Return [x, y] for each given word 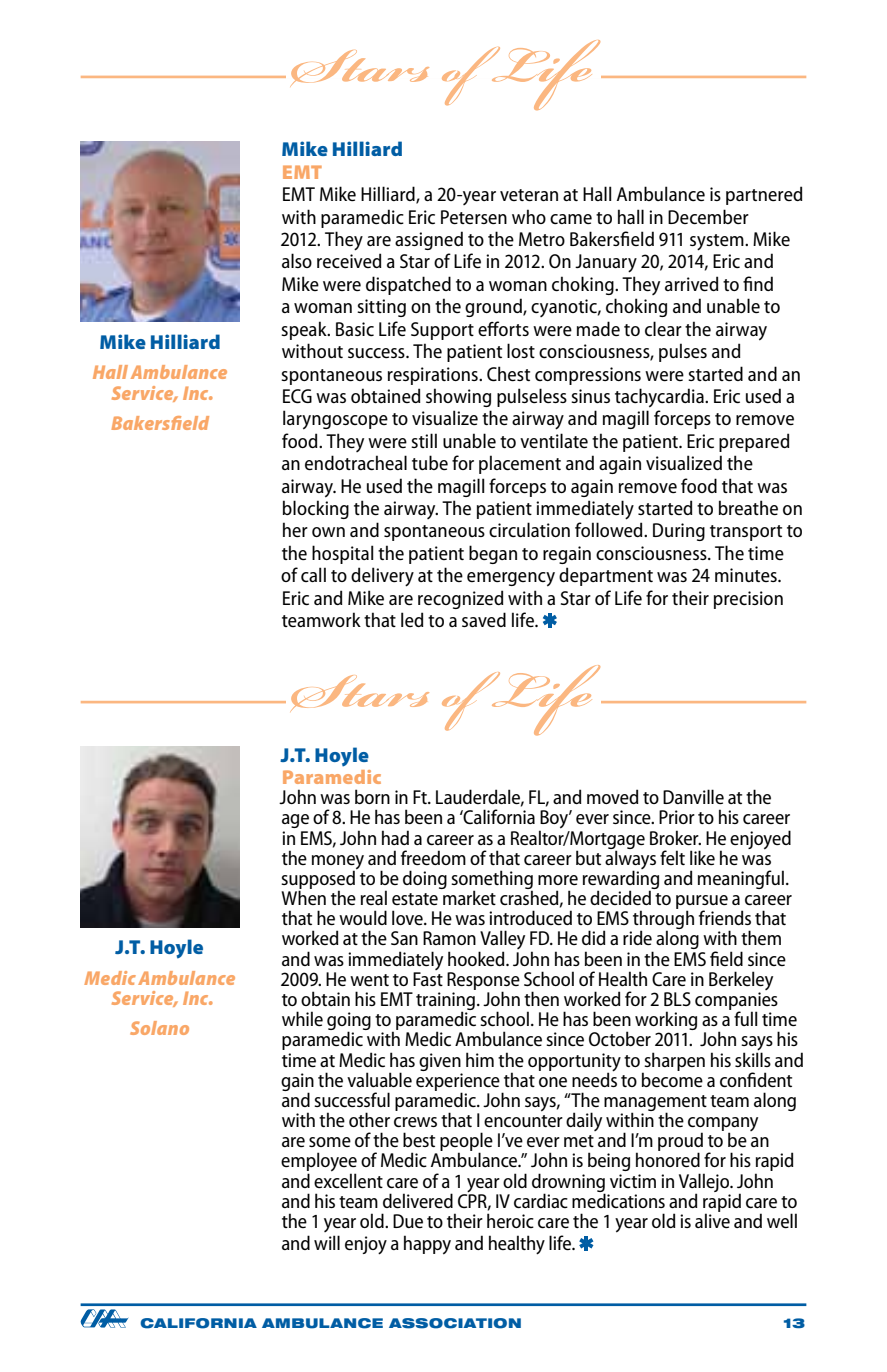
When [303, 896]
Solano [159, 1028]
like [702, 857]
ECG [297, 396]
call [313, 574]
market [468, 896]
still [424, 440]
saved [484, 619]
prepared [754, 442]
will [327, 1242]
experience [458, 1083]
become [672, 1078]
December [708, 216]
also [297, 260]
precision [748, 600]
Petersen [474, 217]
